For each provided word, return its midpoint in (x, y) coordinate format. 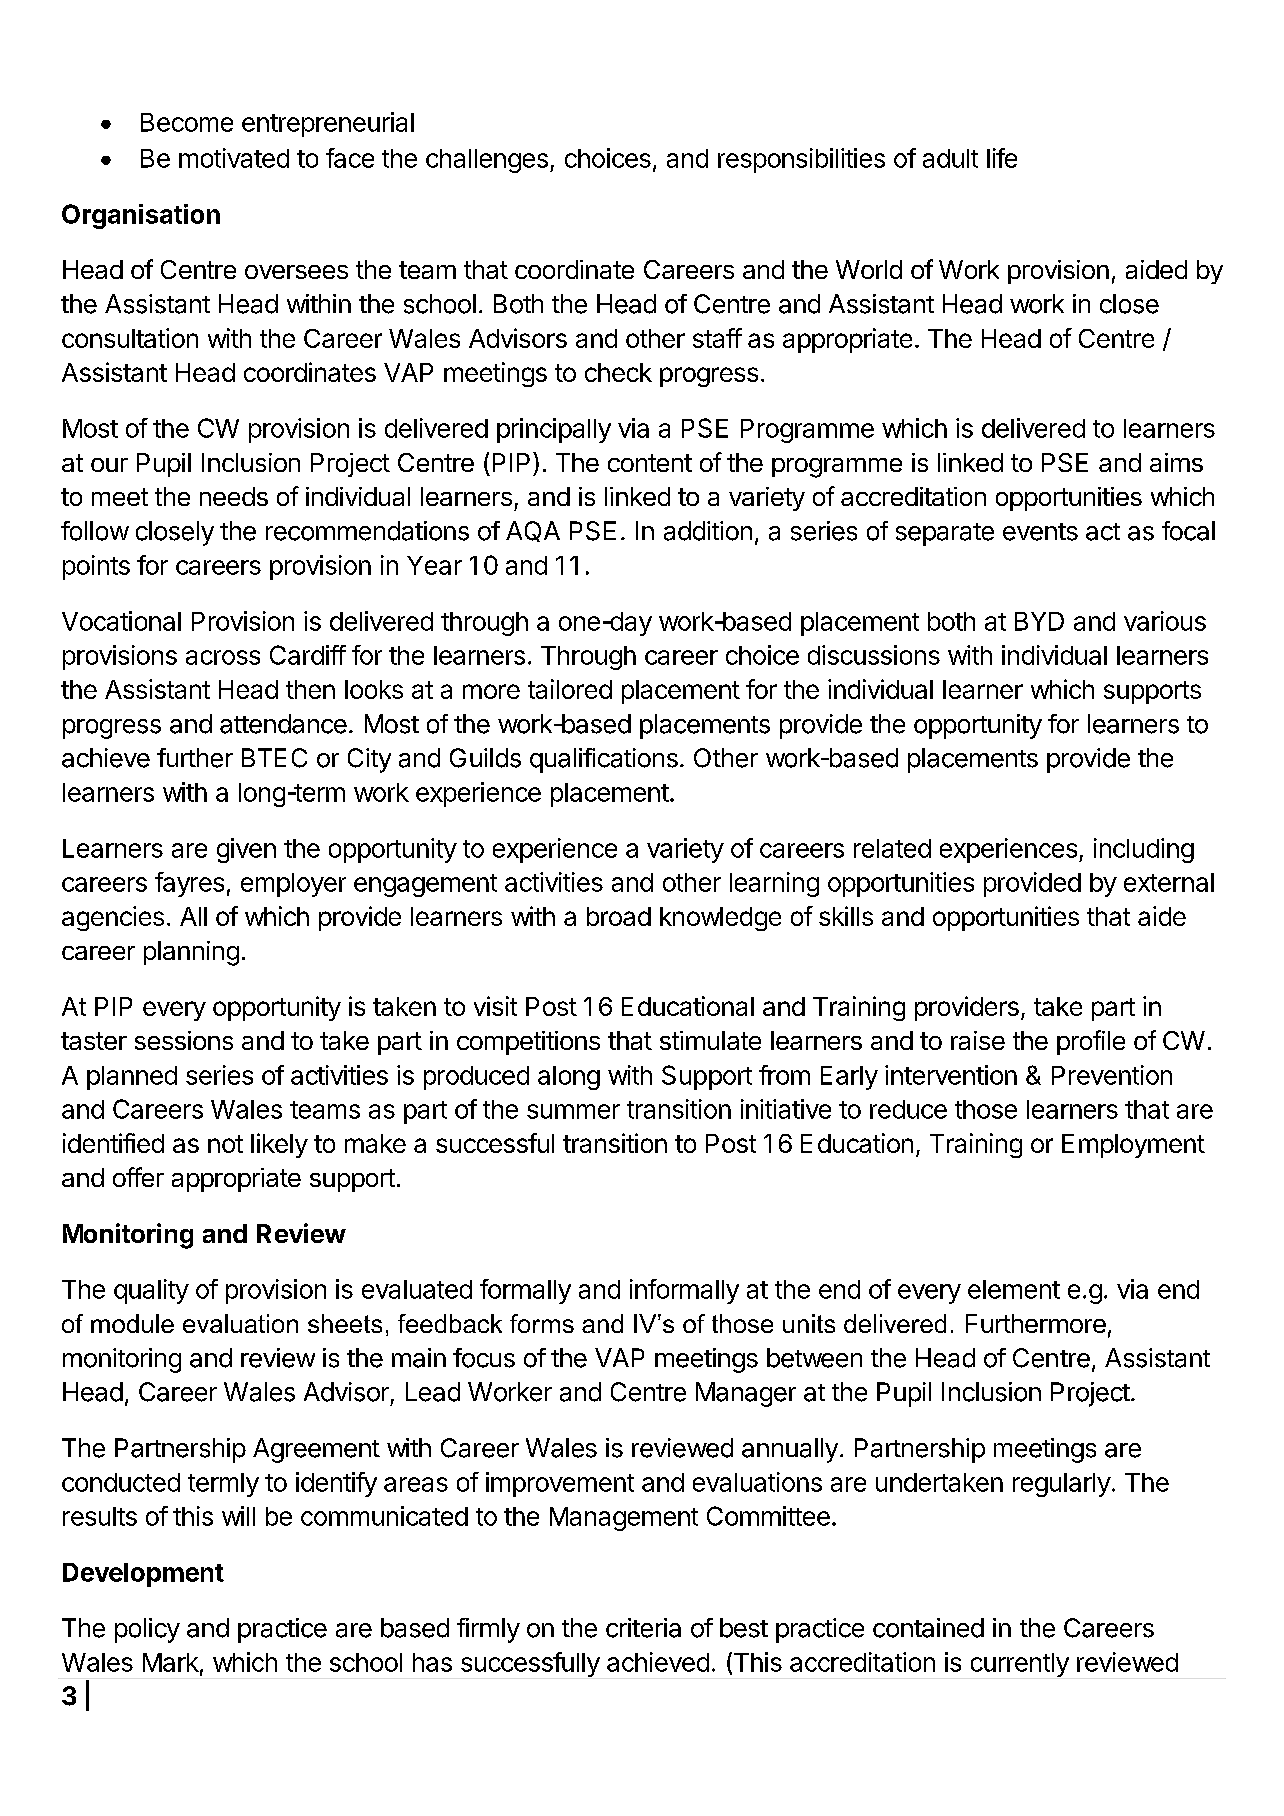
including (1144, 850)
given (246, 850)
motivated (234, 158)
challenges (487, 161)
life (1002, 158)
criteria (643, 1628)
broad (619, 916)
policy (147, 1630)
